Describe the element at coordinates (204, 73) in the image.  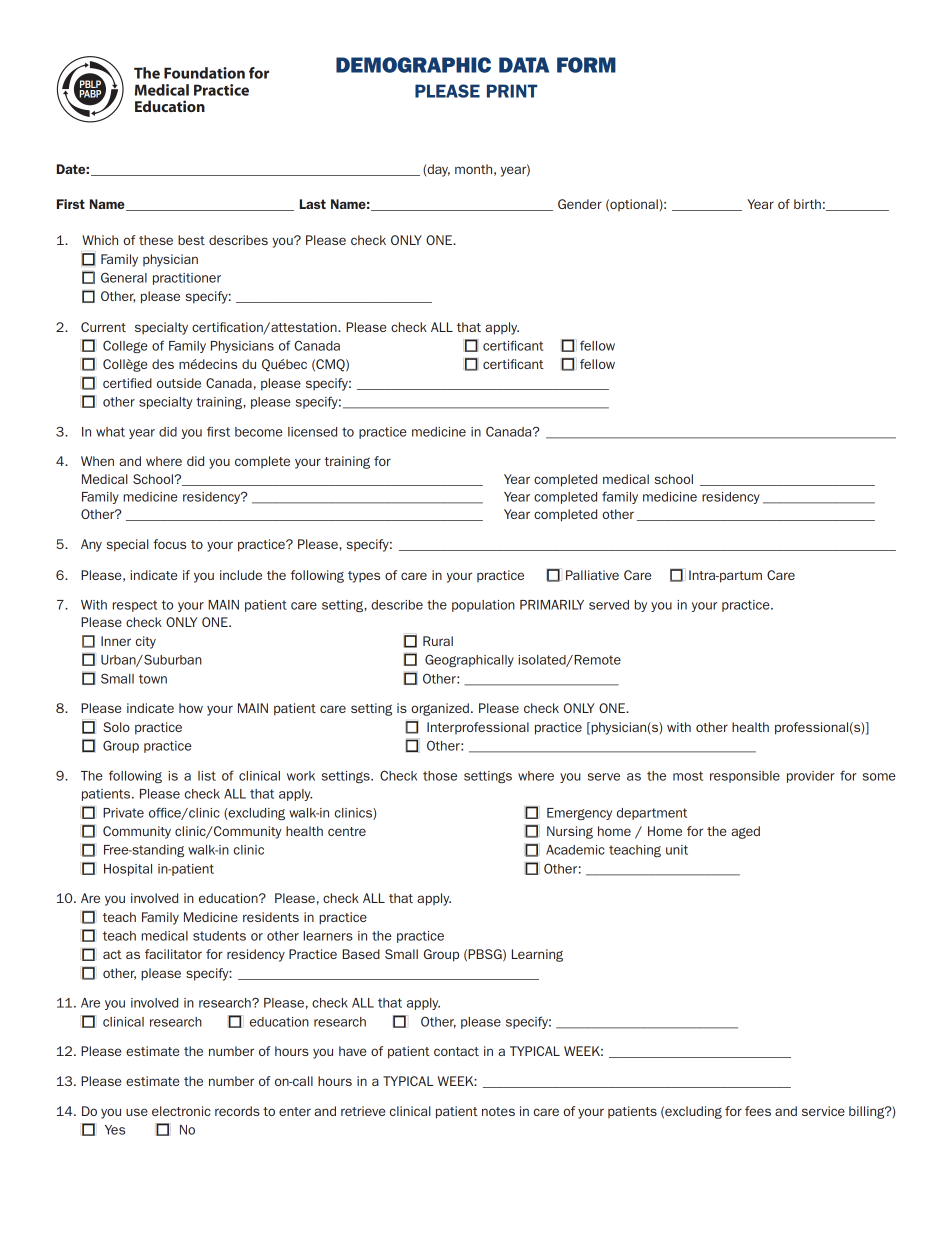
I see `Foundation` at that location.
